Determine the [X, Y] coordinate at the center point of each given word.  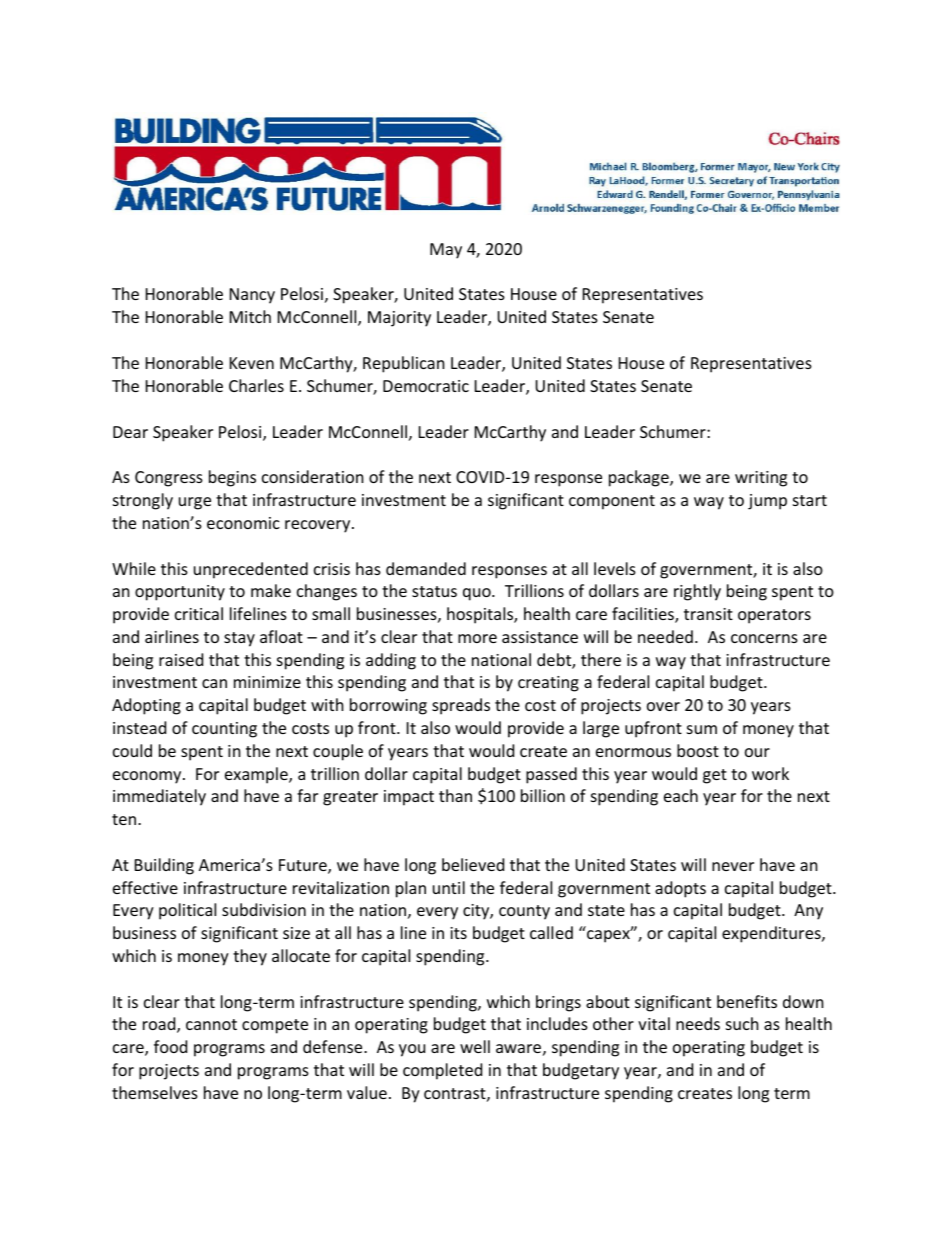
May [446, 251]
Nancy [252, 296]
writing [761, 479]
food [170, 1046]
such [742, 1023]
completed [442, 1071]
